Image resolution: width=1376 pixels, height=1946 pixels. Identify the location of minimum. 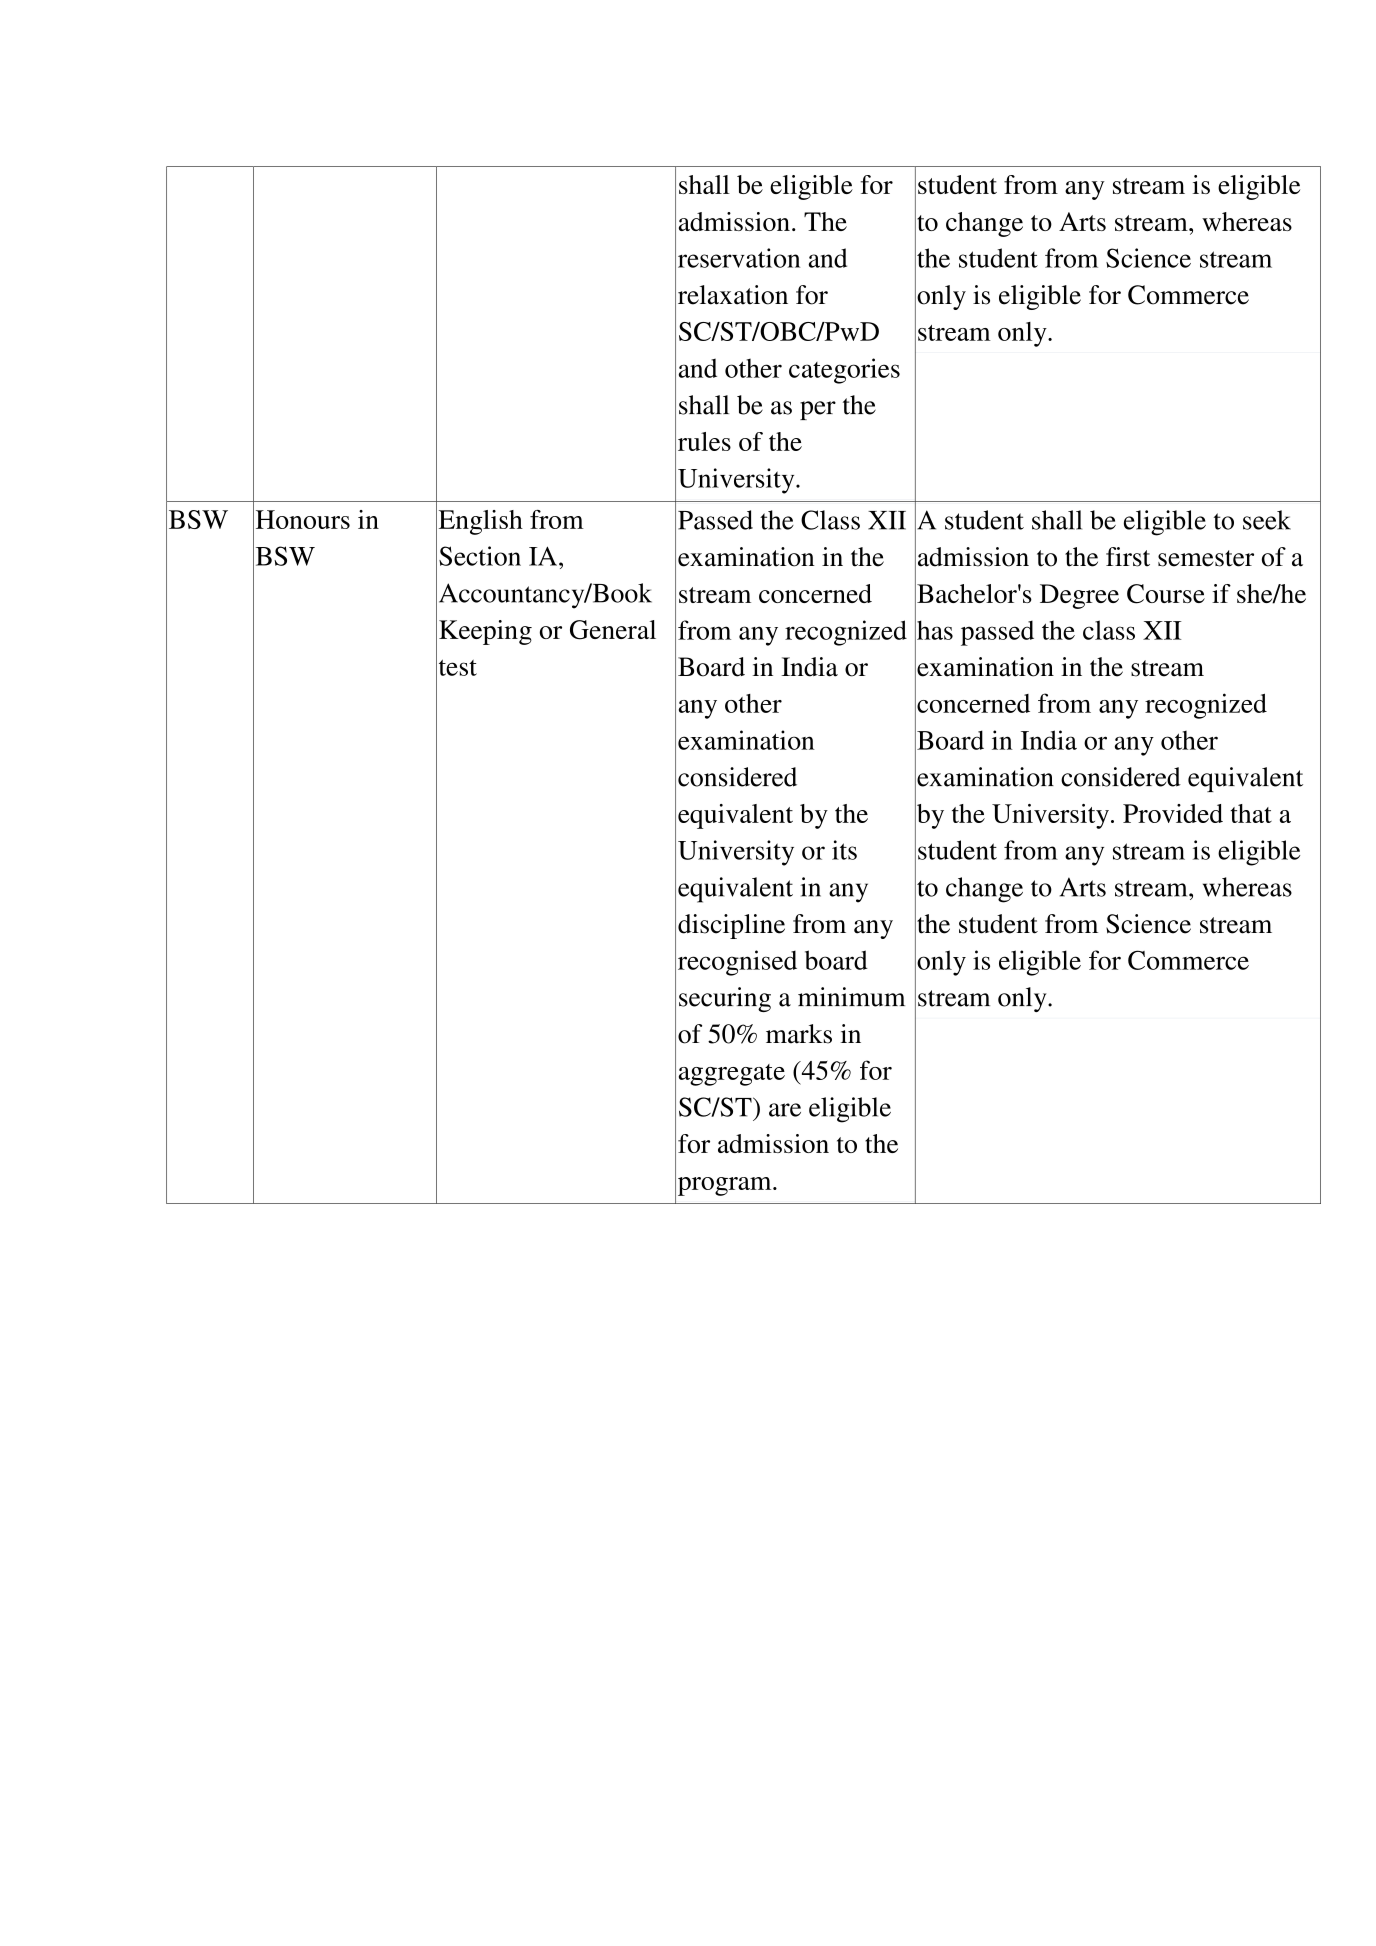
(851, 997).
